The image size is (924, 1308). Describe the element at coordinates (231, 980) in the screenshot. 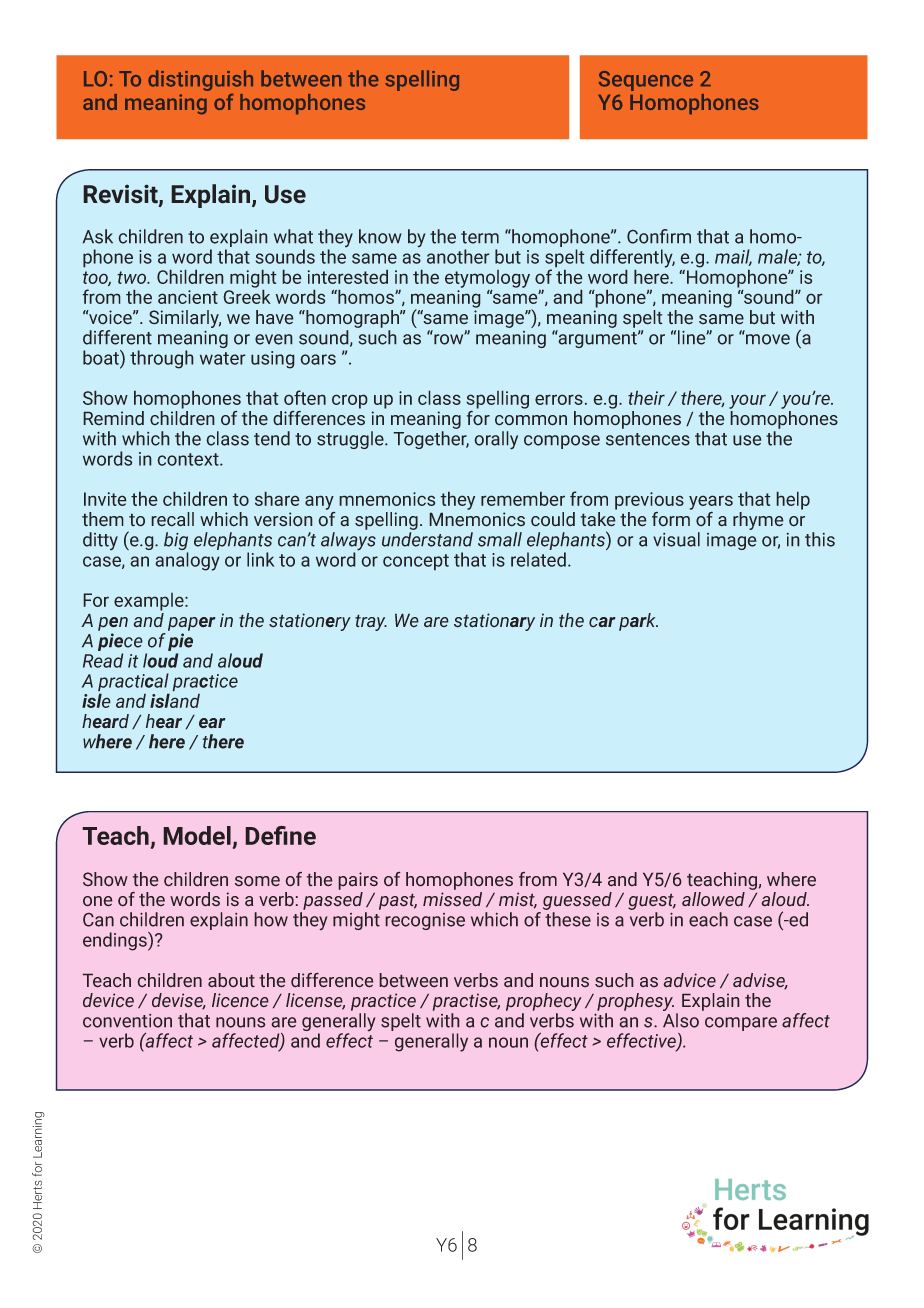

I see `about` at that location.
